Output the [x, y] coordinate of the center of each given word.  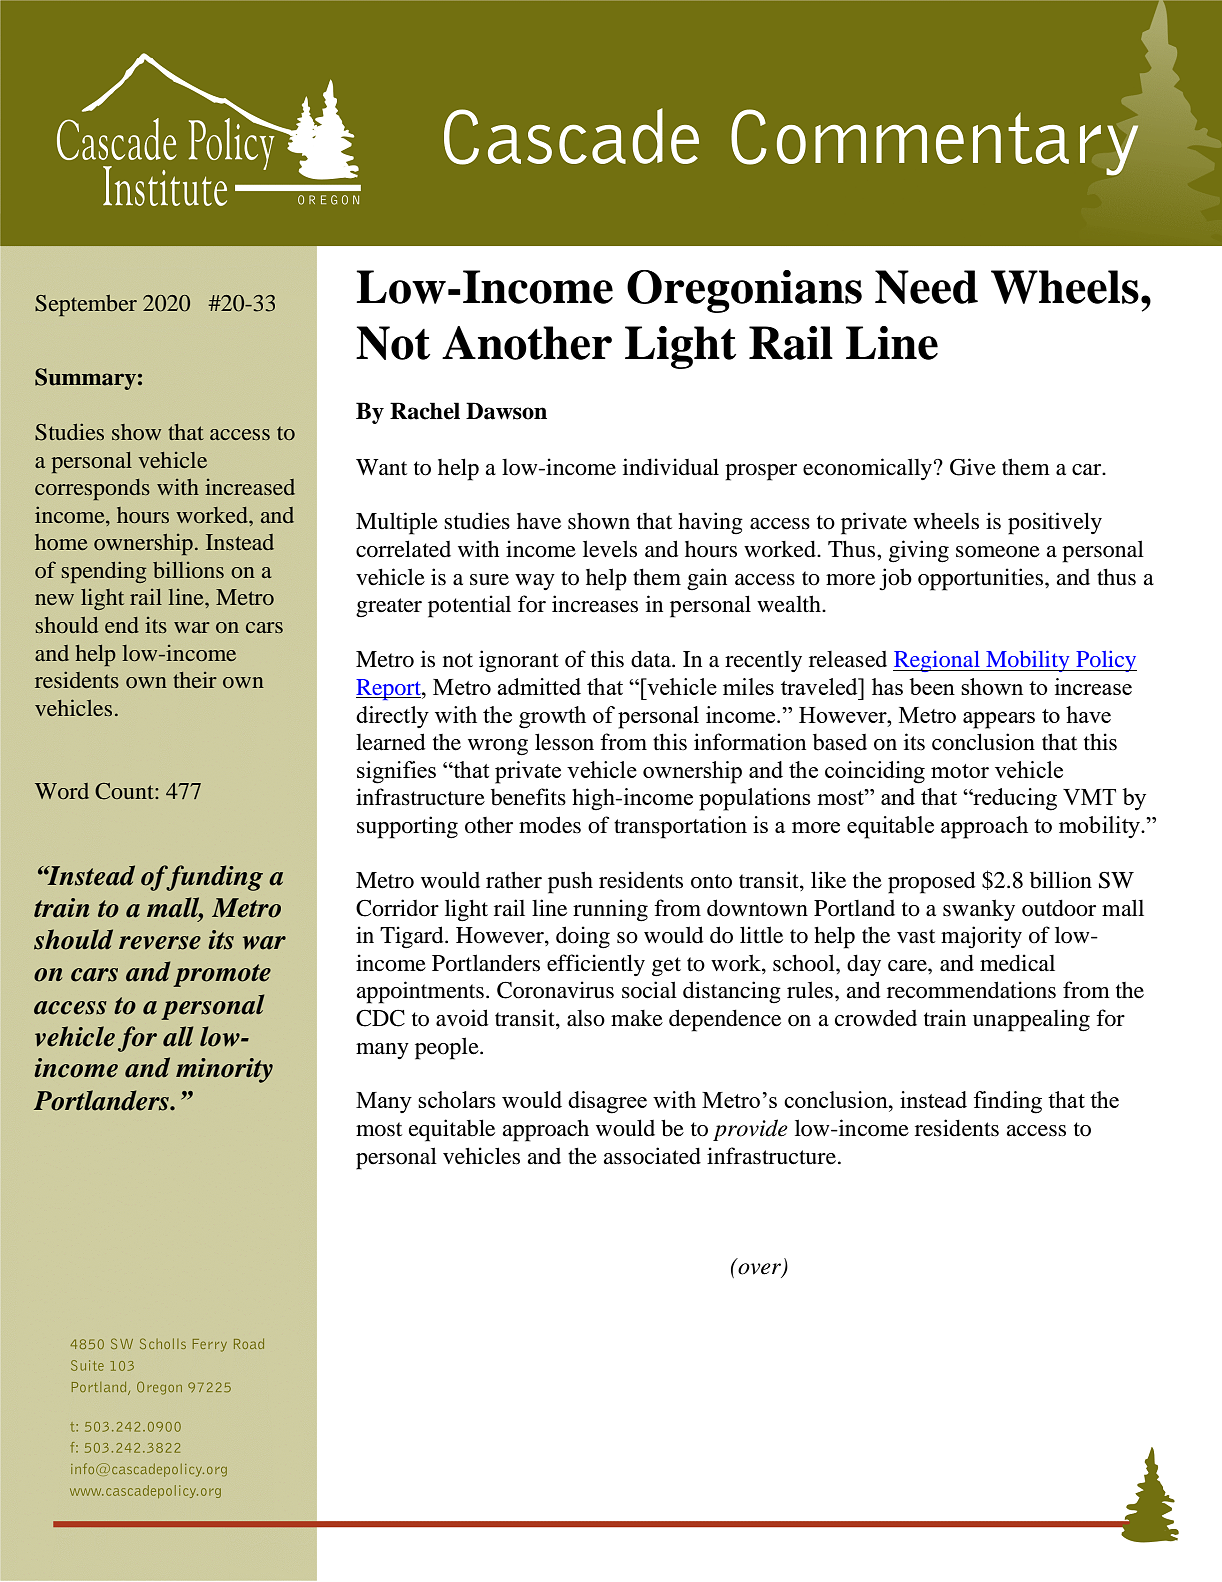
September [86, 305]
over [760, 1270]
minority [224, 1070]
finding [1008, 1102]
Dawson [506, 411]
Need [926, 287]
